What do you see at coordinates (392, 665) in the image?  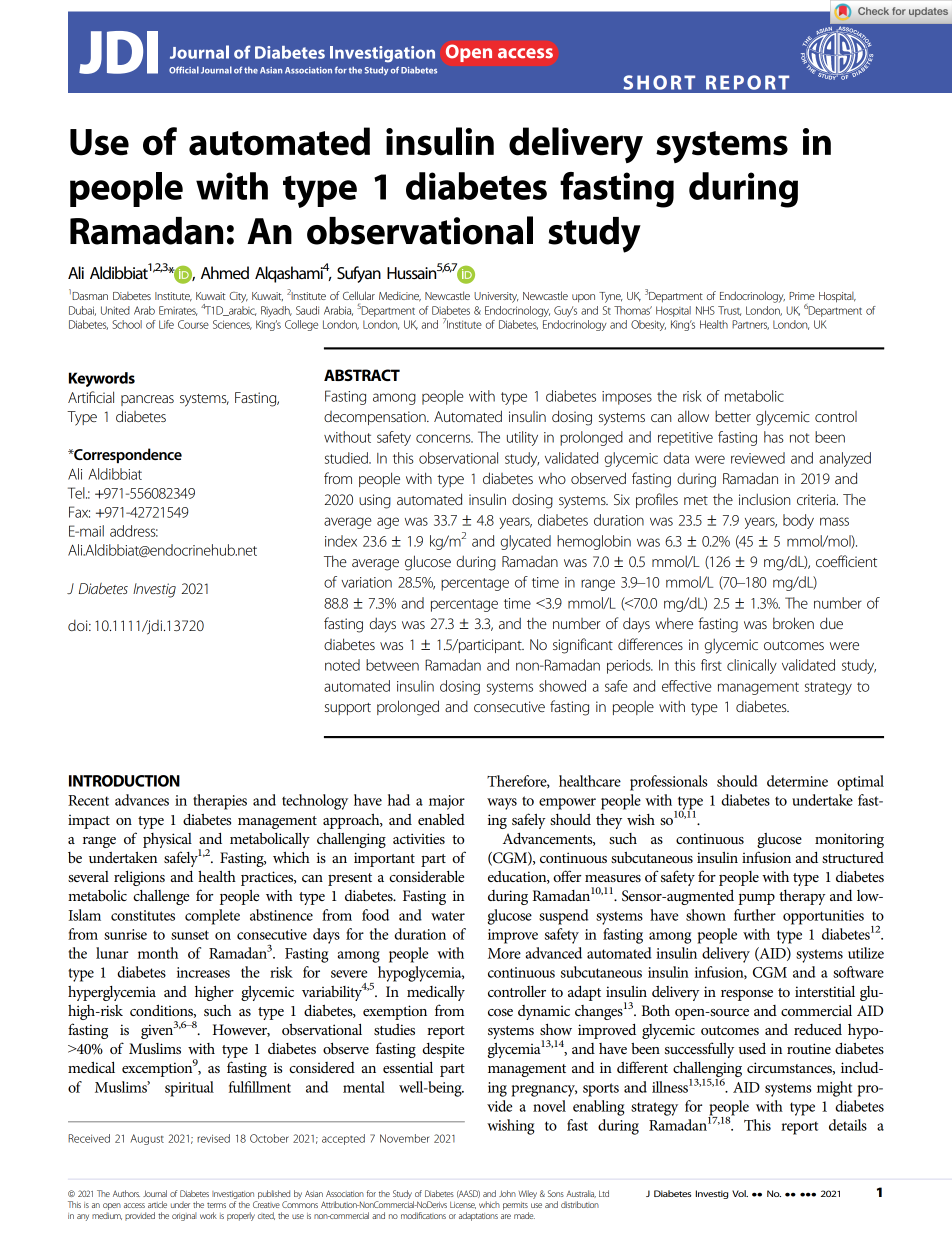 I see `between` at bounding box center [392, 665].
